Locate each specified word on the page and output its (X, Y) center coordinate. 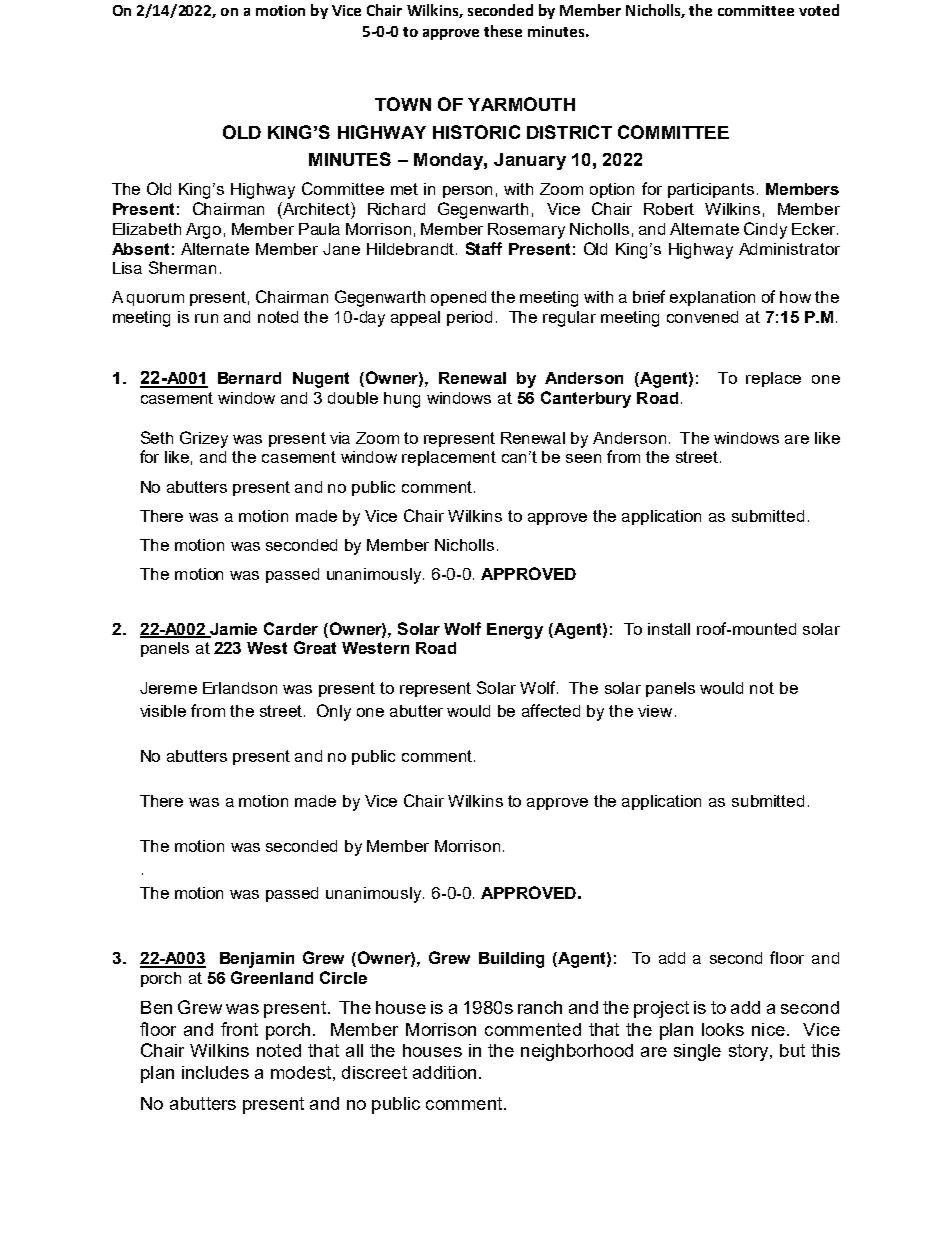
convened (702, 317)
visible (163, 711)
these (503, 31)
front (239, 1029)
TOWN (403, 104)
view (655, 711)
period (469, 318)
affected (551, 710)
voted (819, 10)
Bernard (249, 378)
